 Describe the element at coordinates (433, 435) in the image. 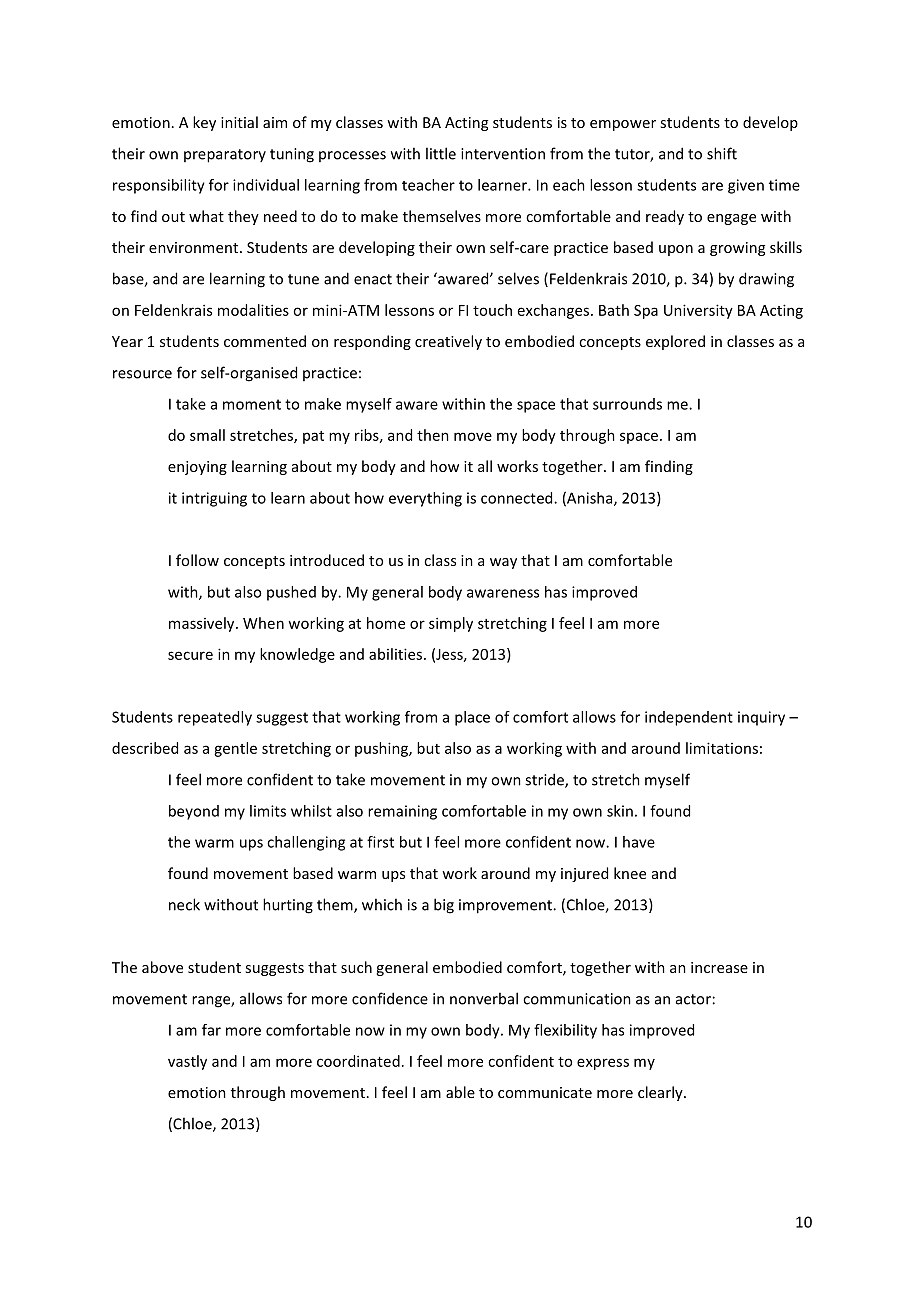

I see `then` at that location.
